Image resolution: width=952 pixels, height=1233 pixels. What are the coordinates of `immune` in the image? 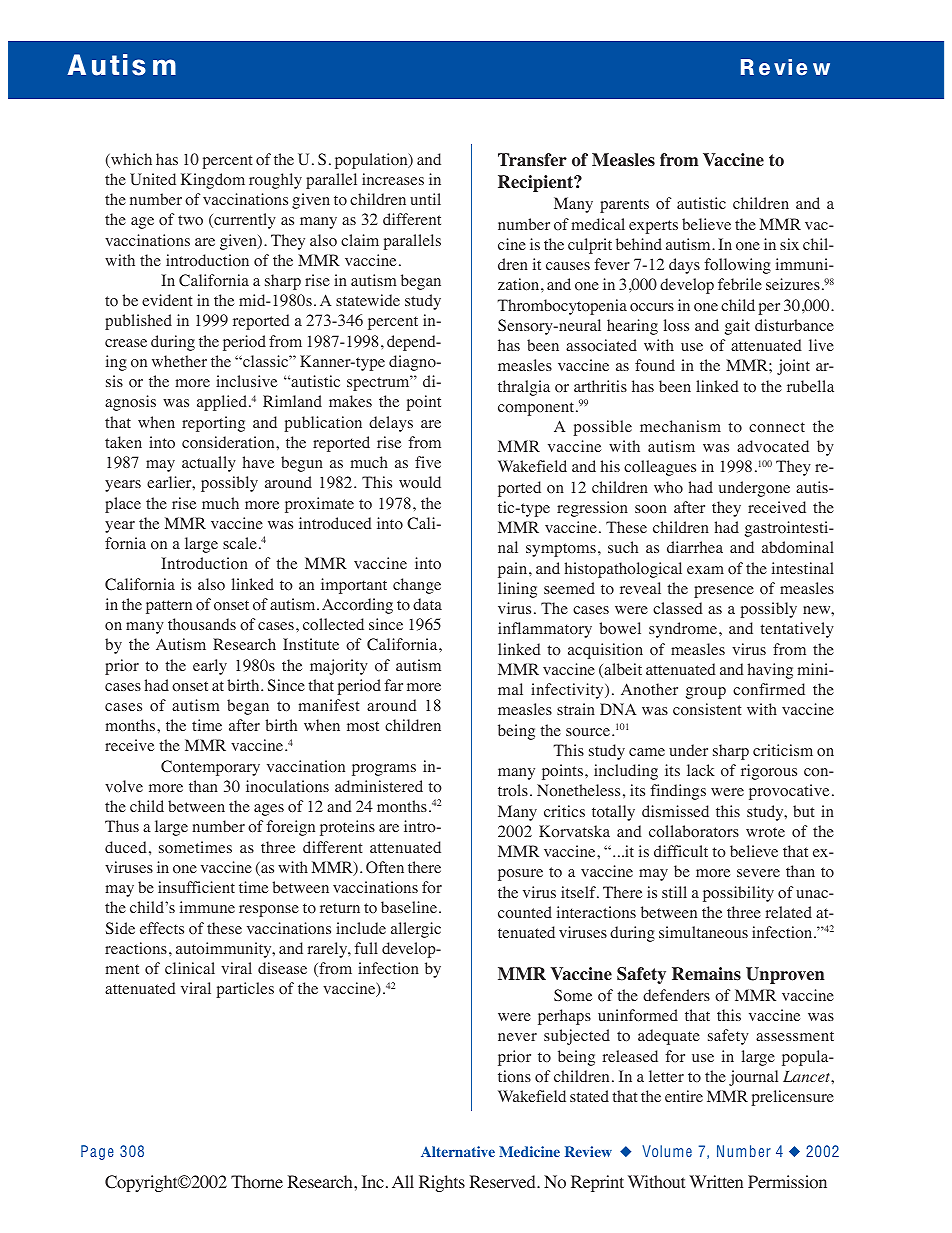 It's located at (207, 907).
